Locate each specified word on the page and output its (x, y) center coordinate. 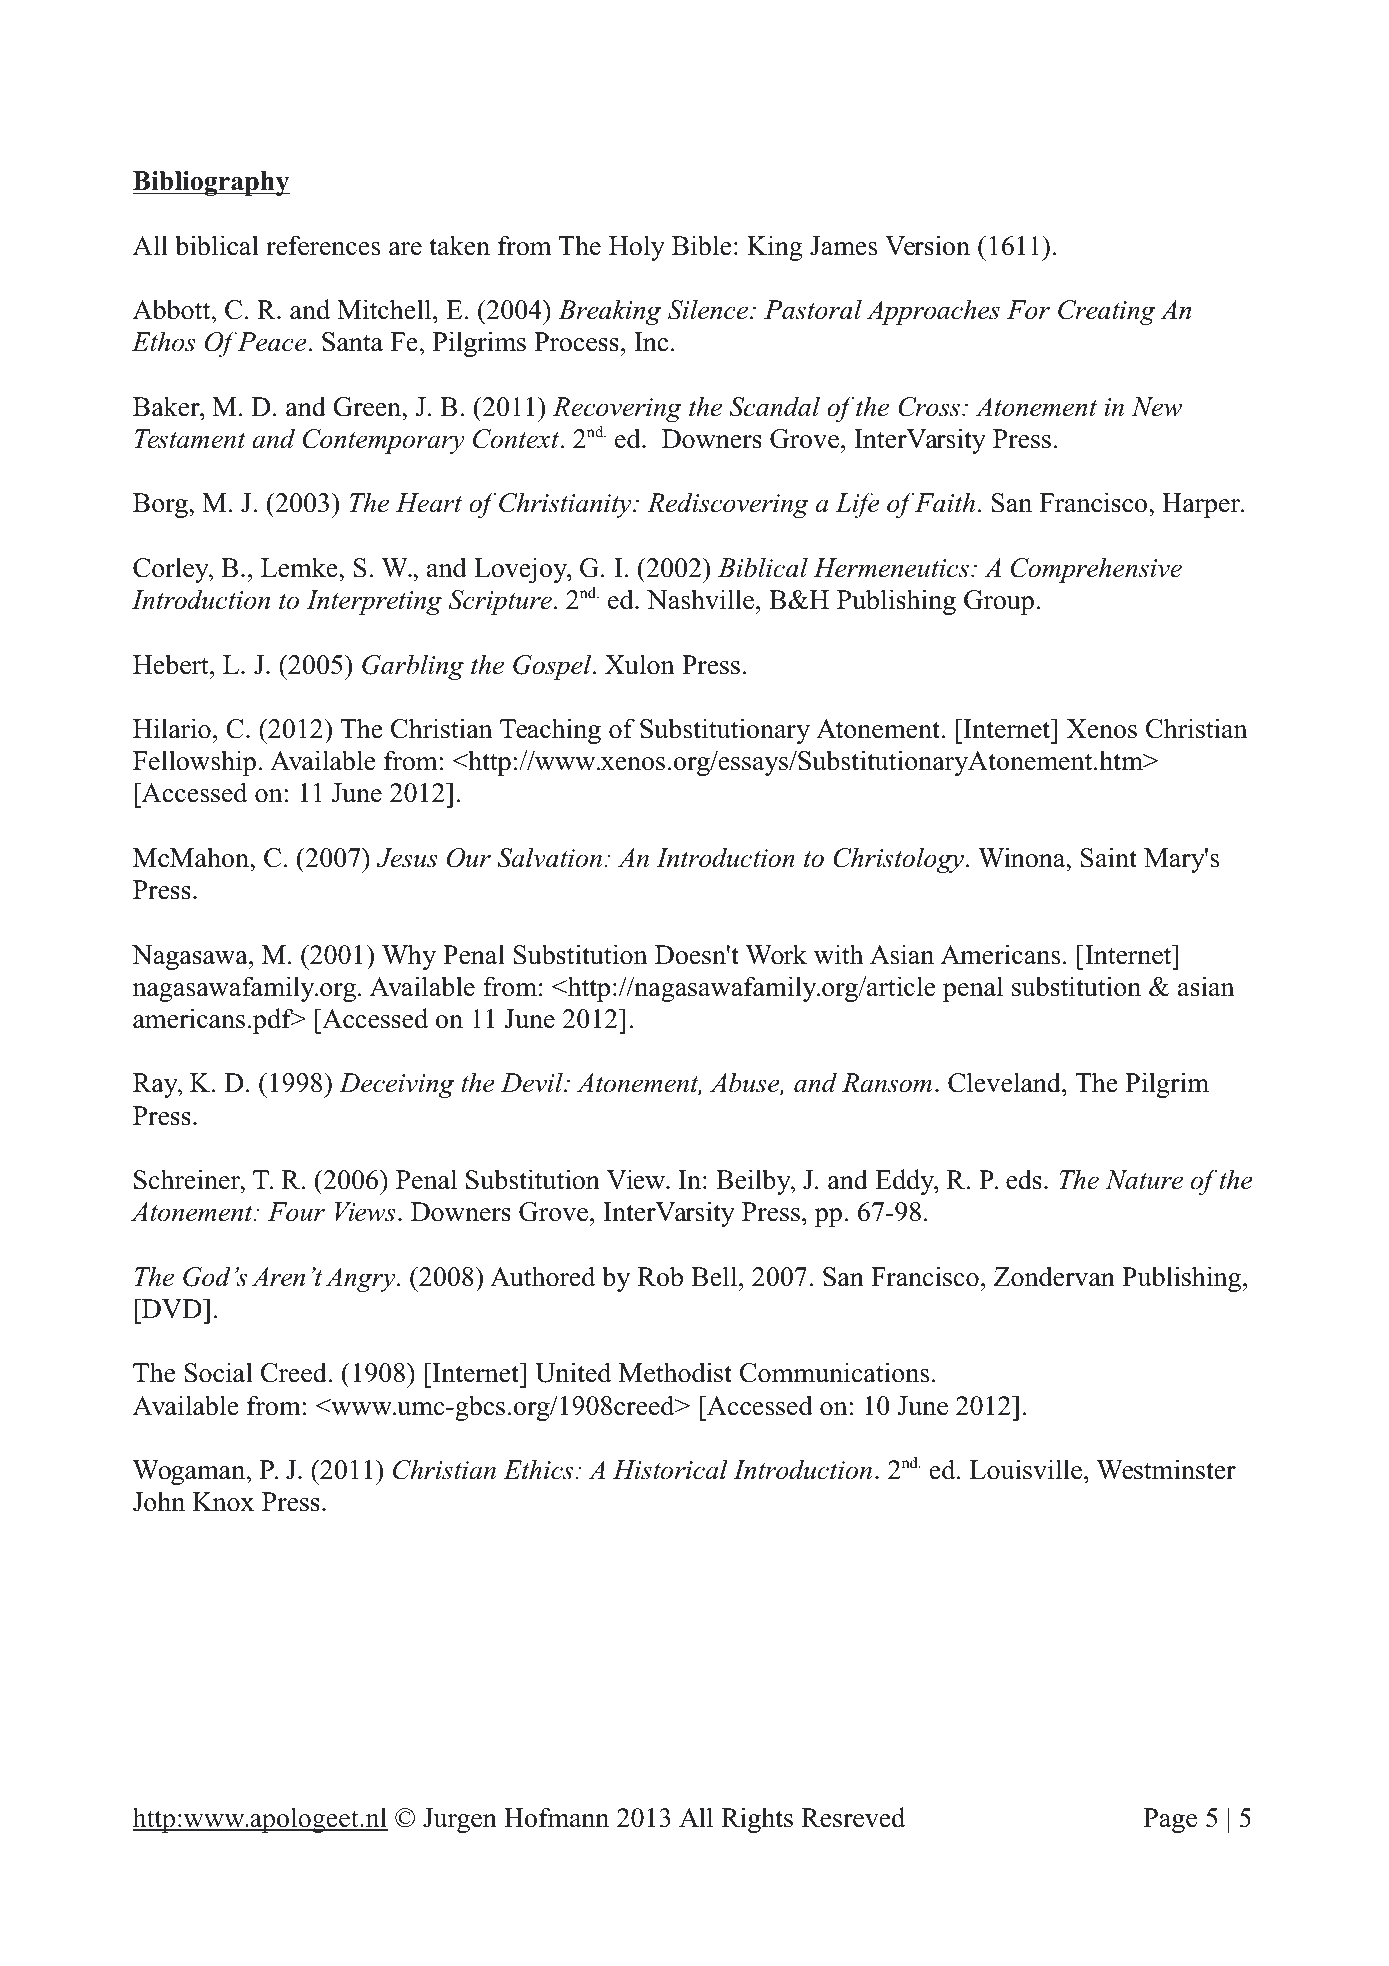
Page (1170, 1820)
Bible (701, 245)
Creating (1106, 312)
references (323, 245)
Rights (757, 1820)
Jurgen (460, 1820)
